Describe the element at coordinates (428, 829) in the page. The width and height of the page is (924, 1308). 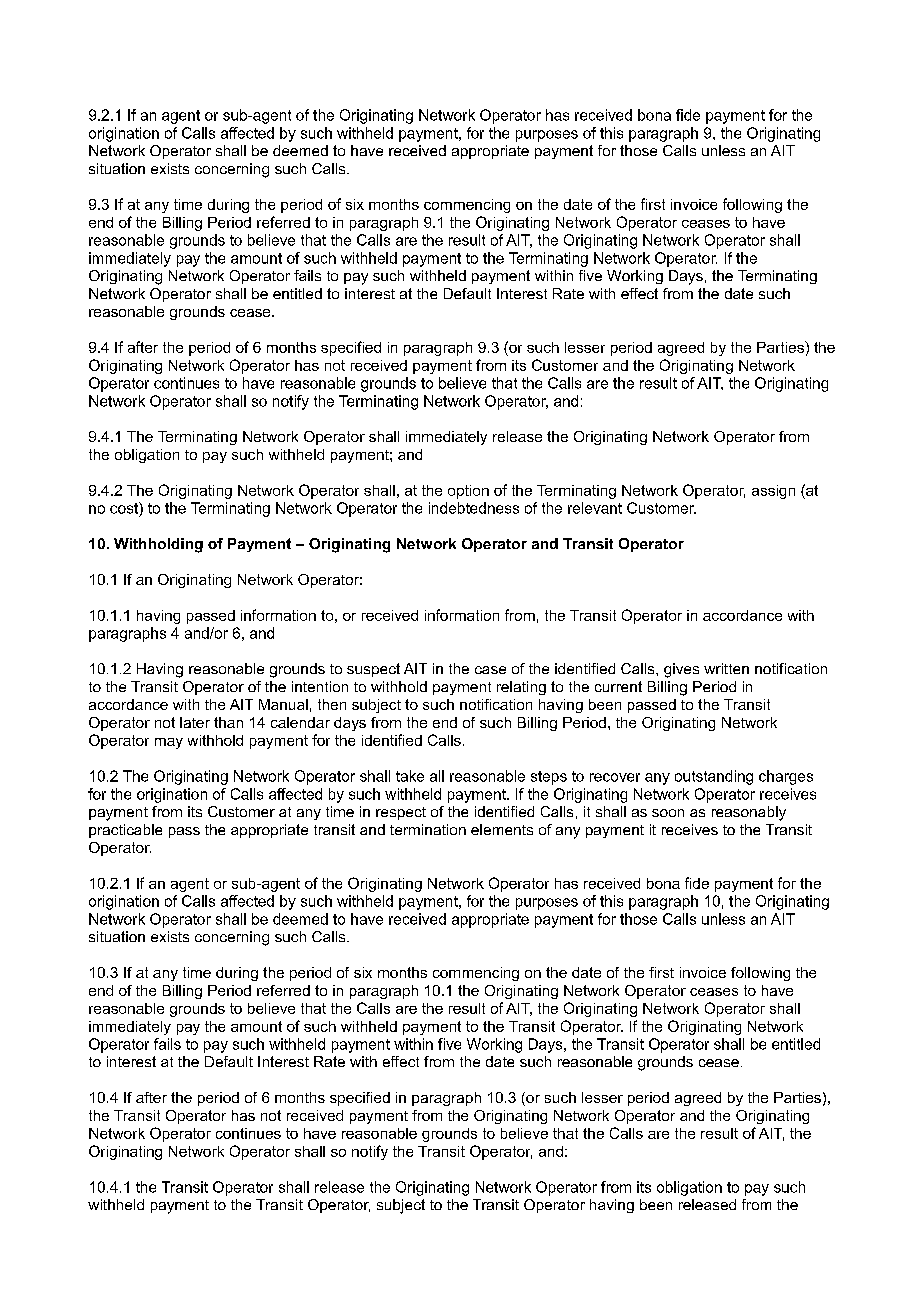
I see `termination` at that location.
